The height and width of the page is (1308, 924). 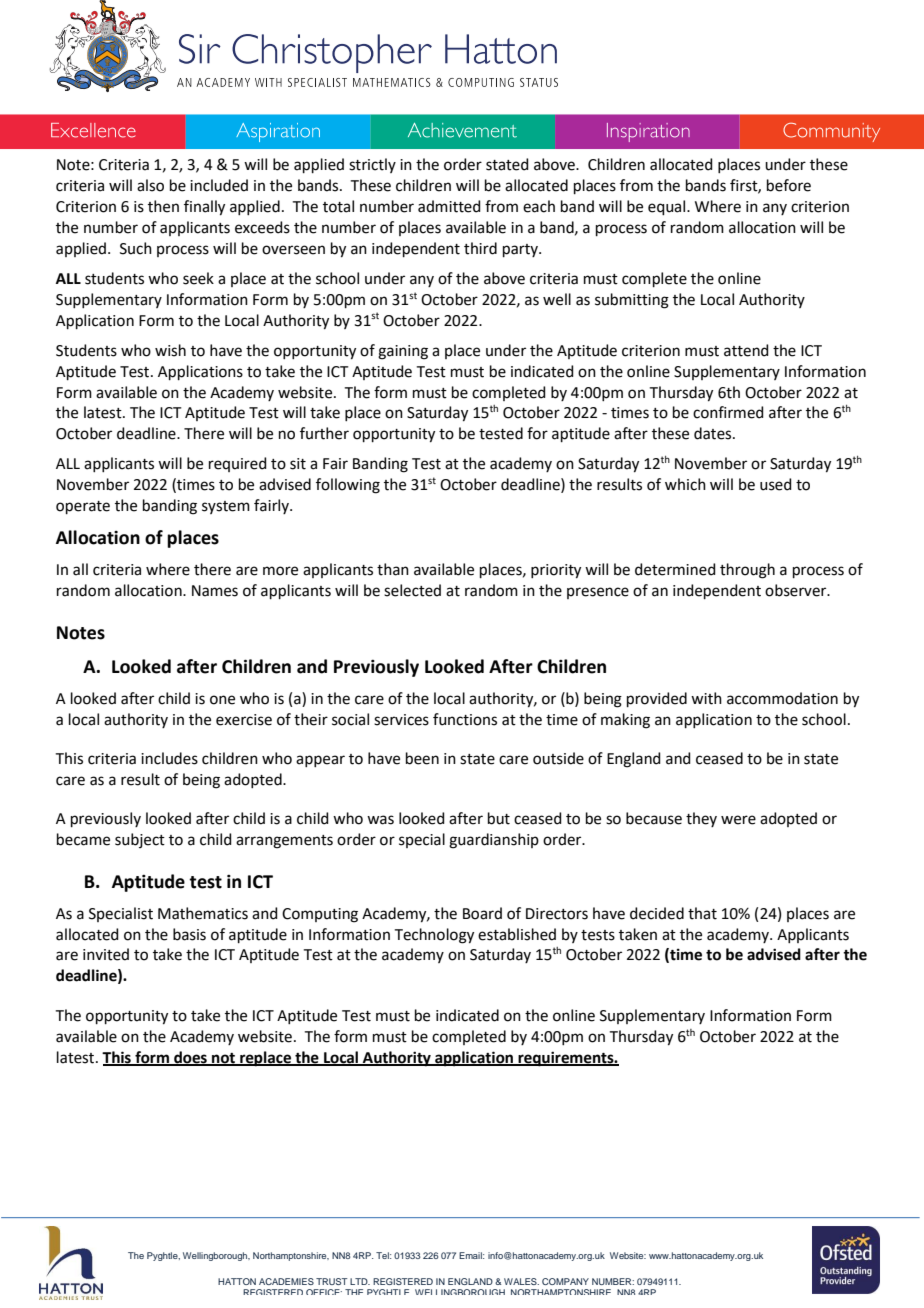 I want to click on then, so click(x=163, y=206).
